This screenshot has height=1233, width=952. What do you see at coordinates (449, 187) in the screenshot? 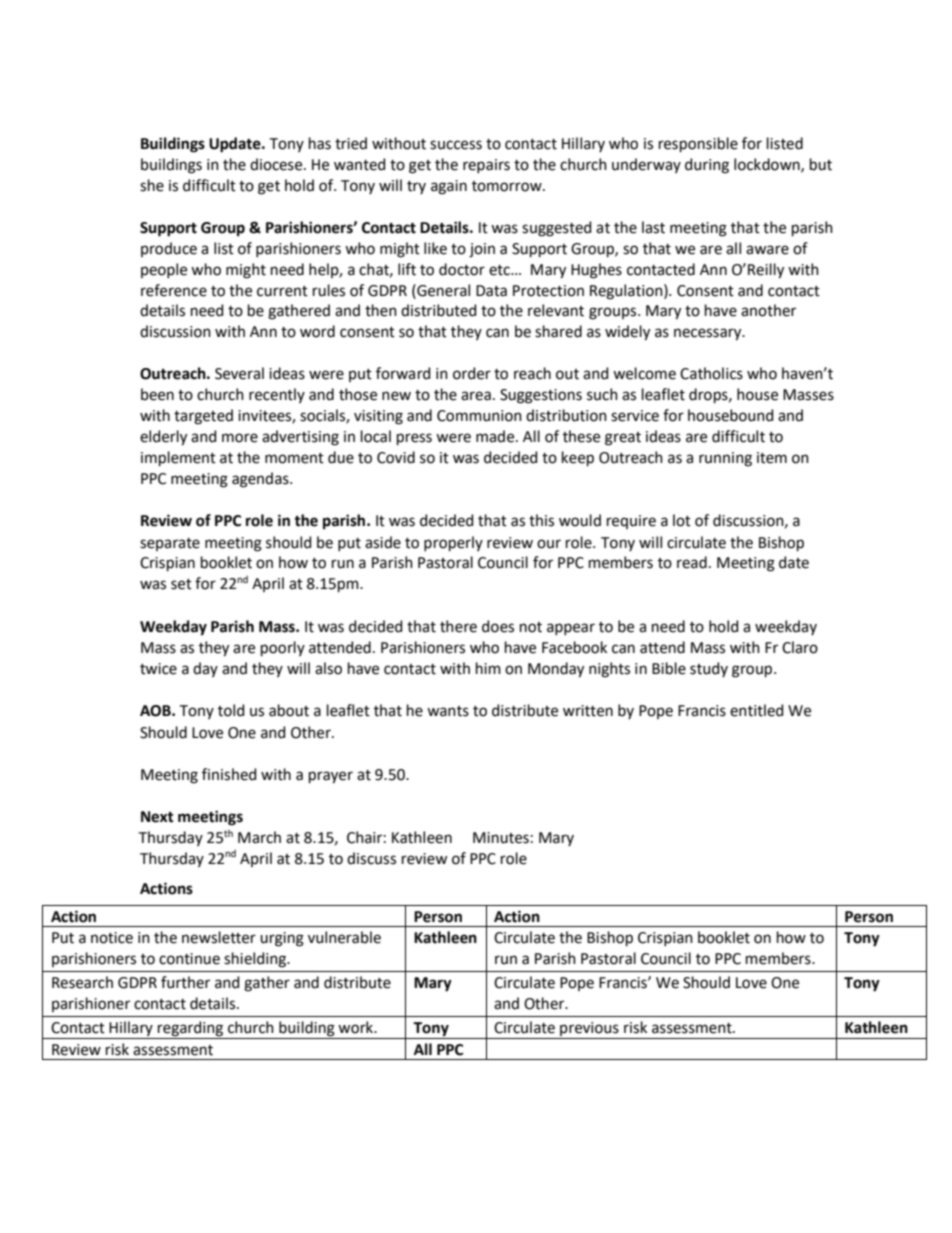
I see `again` at bounding box center [449, 187].
